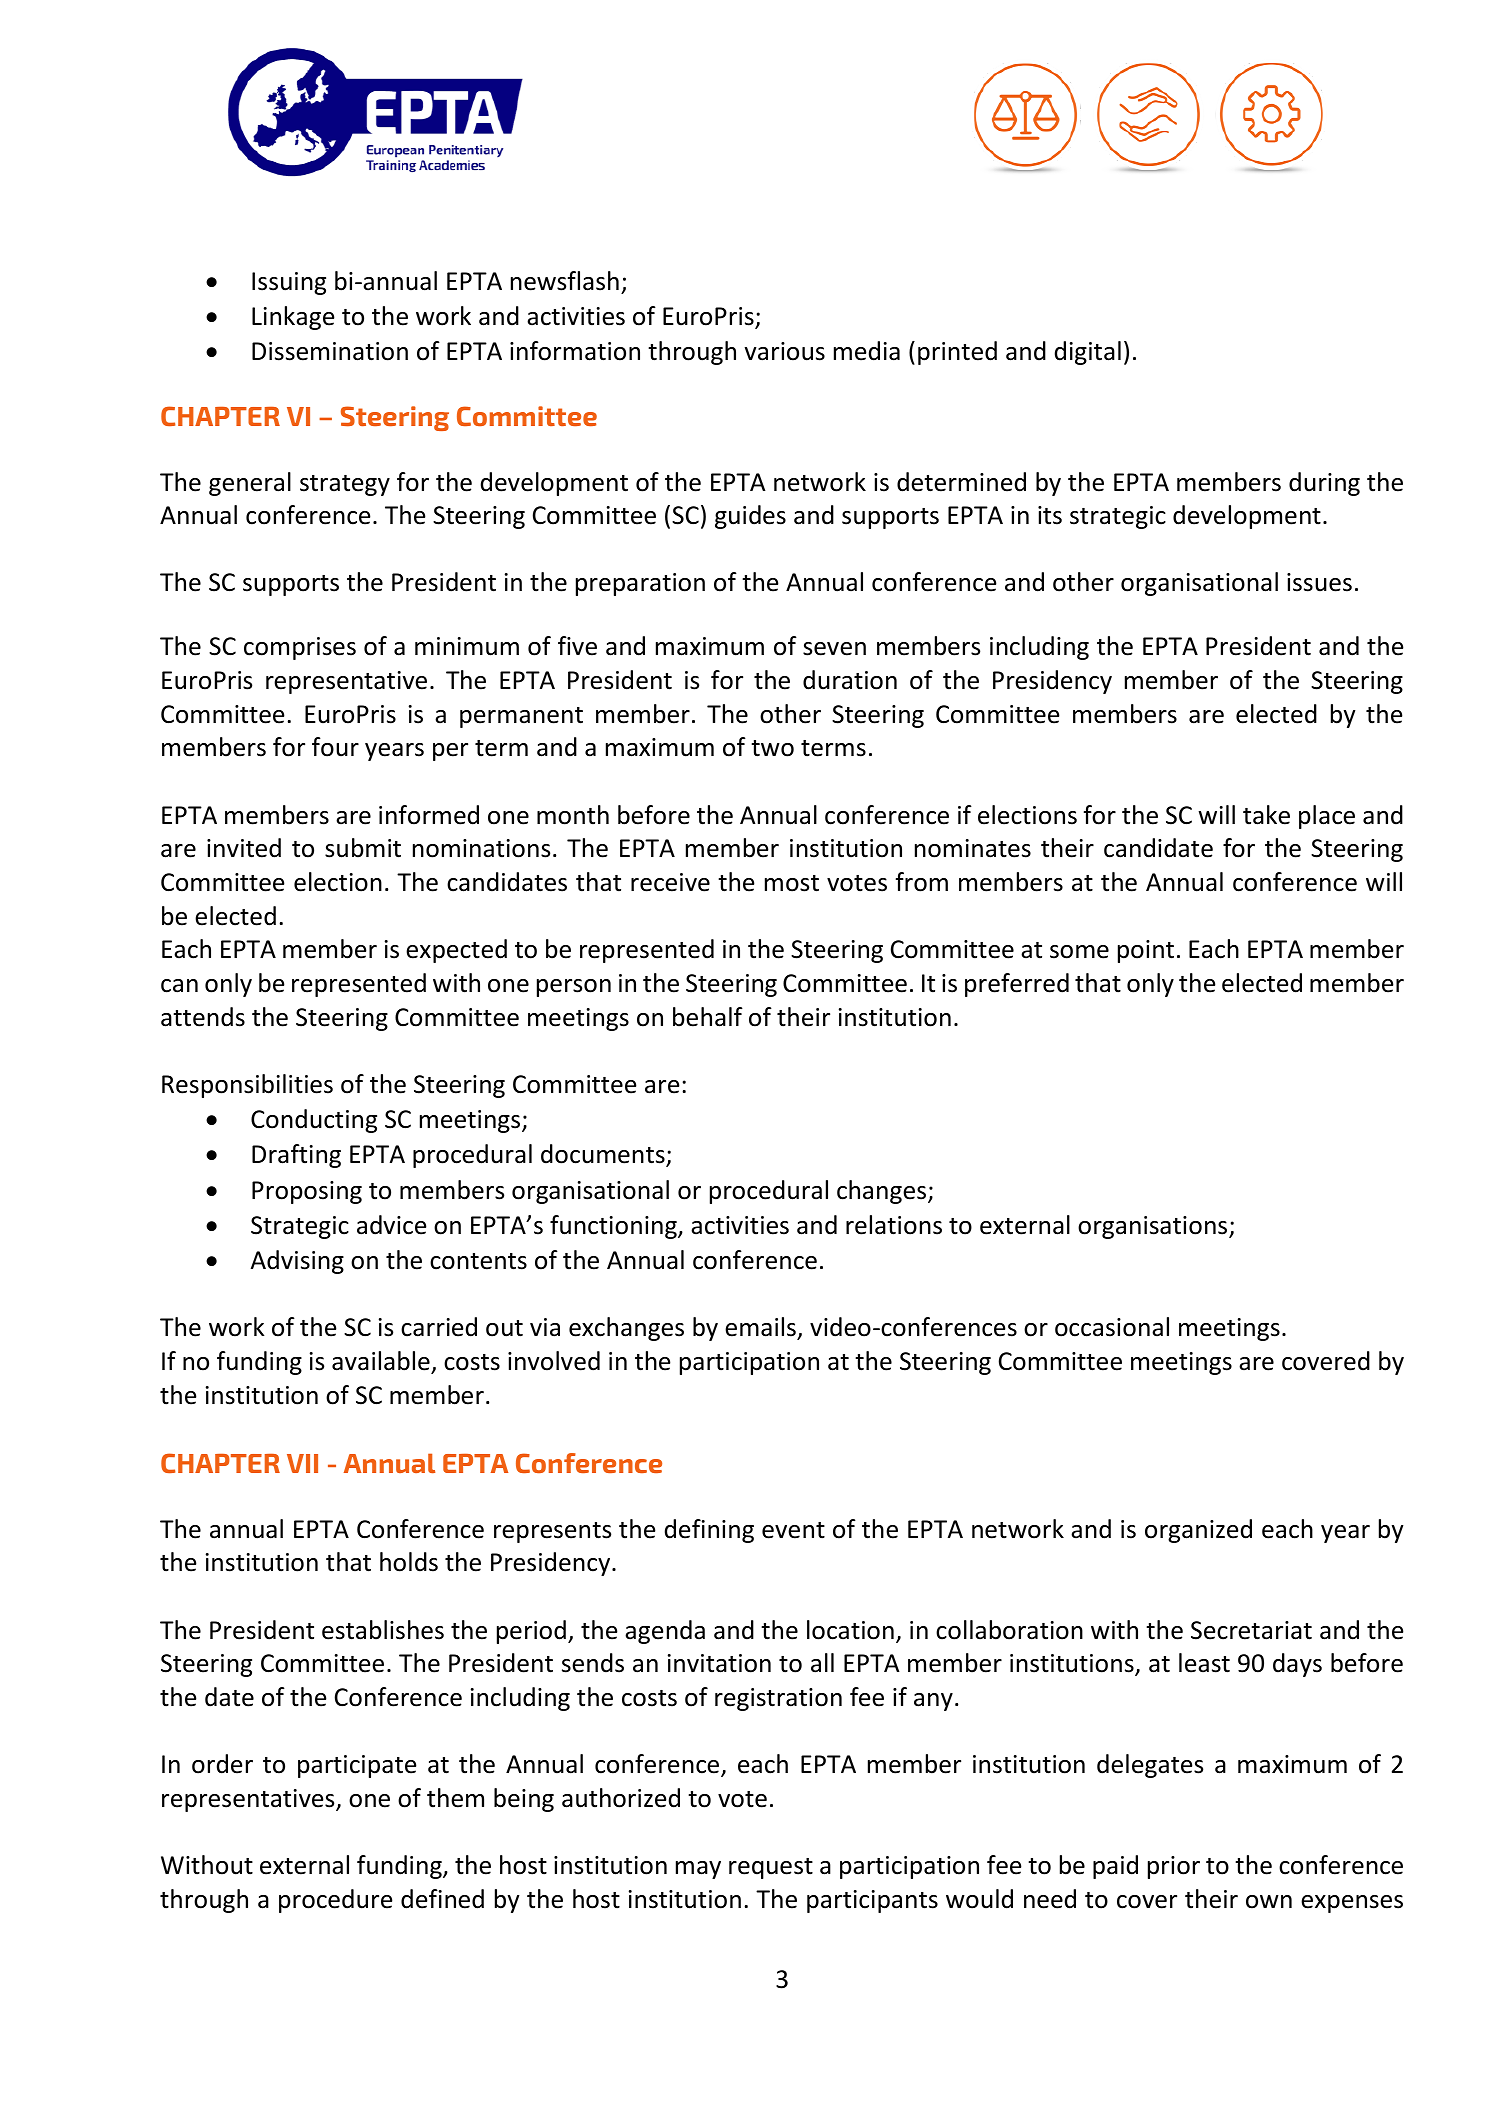 This page has width=1493, height=2111. Describe the element at coordinates (1112, 1327) in the page. I see `occasional` at that location.
